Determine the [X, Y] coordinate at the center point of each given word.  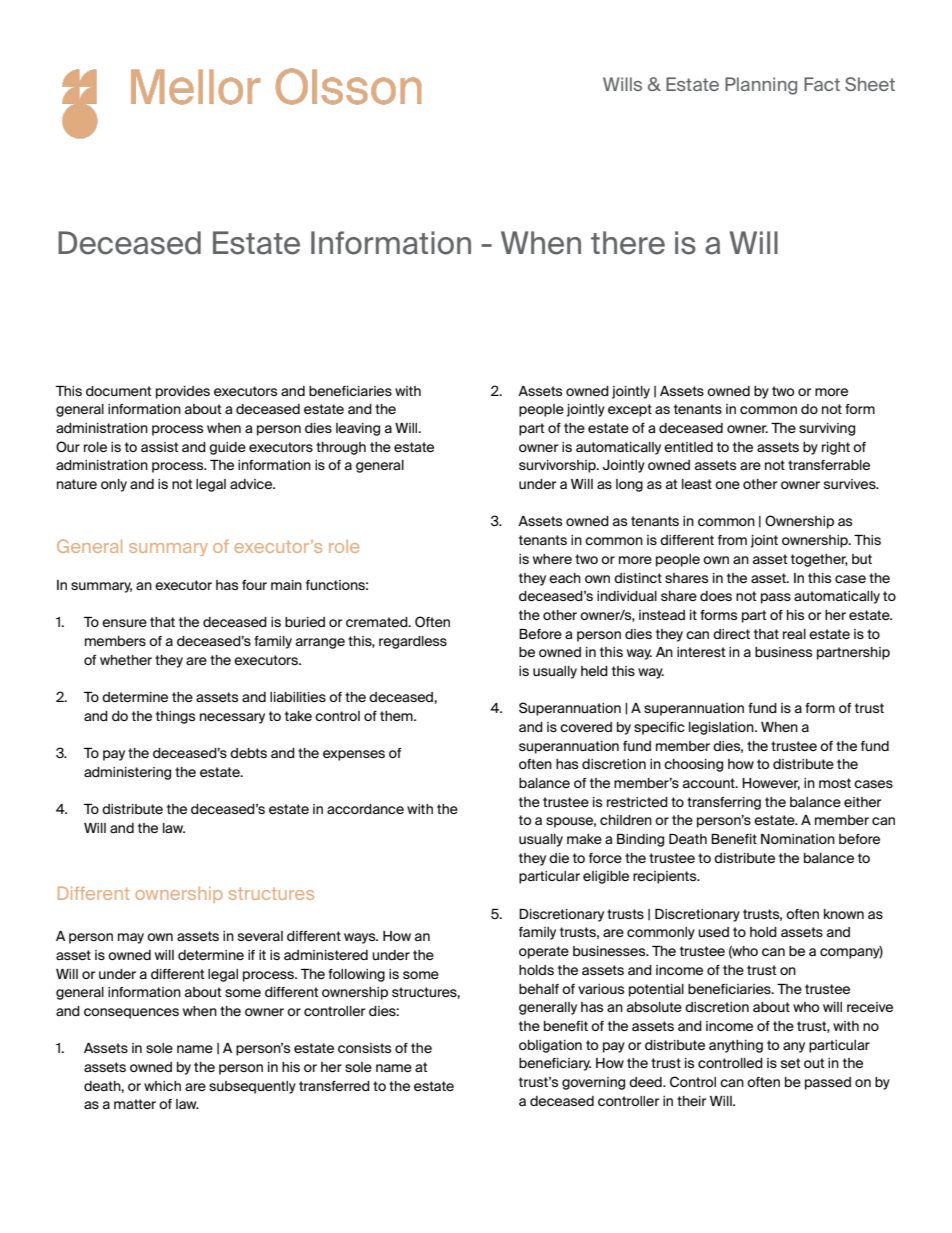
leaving [358, 429]
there [628, 243]
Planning [761, 86]
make [584, 839]
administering [127, 773]
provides [183, 392]
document [119, 391]
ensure [124, 623]
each [565, 578]
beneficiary [555, 1064]
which [162, 1086]
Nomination [798, 839]
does [716, 596]
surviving [827, 429]
